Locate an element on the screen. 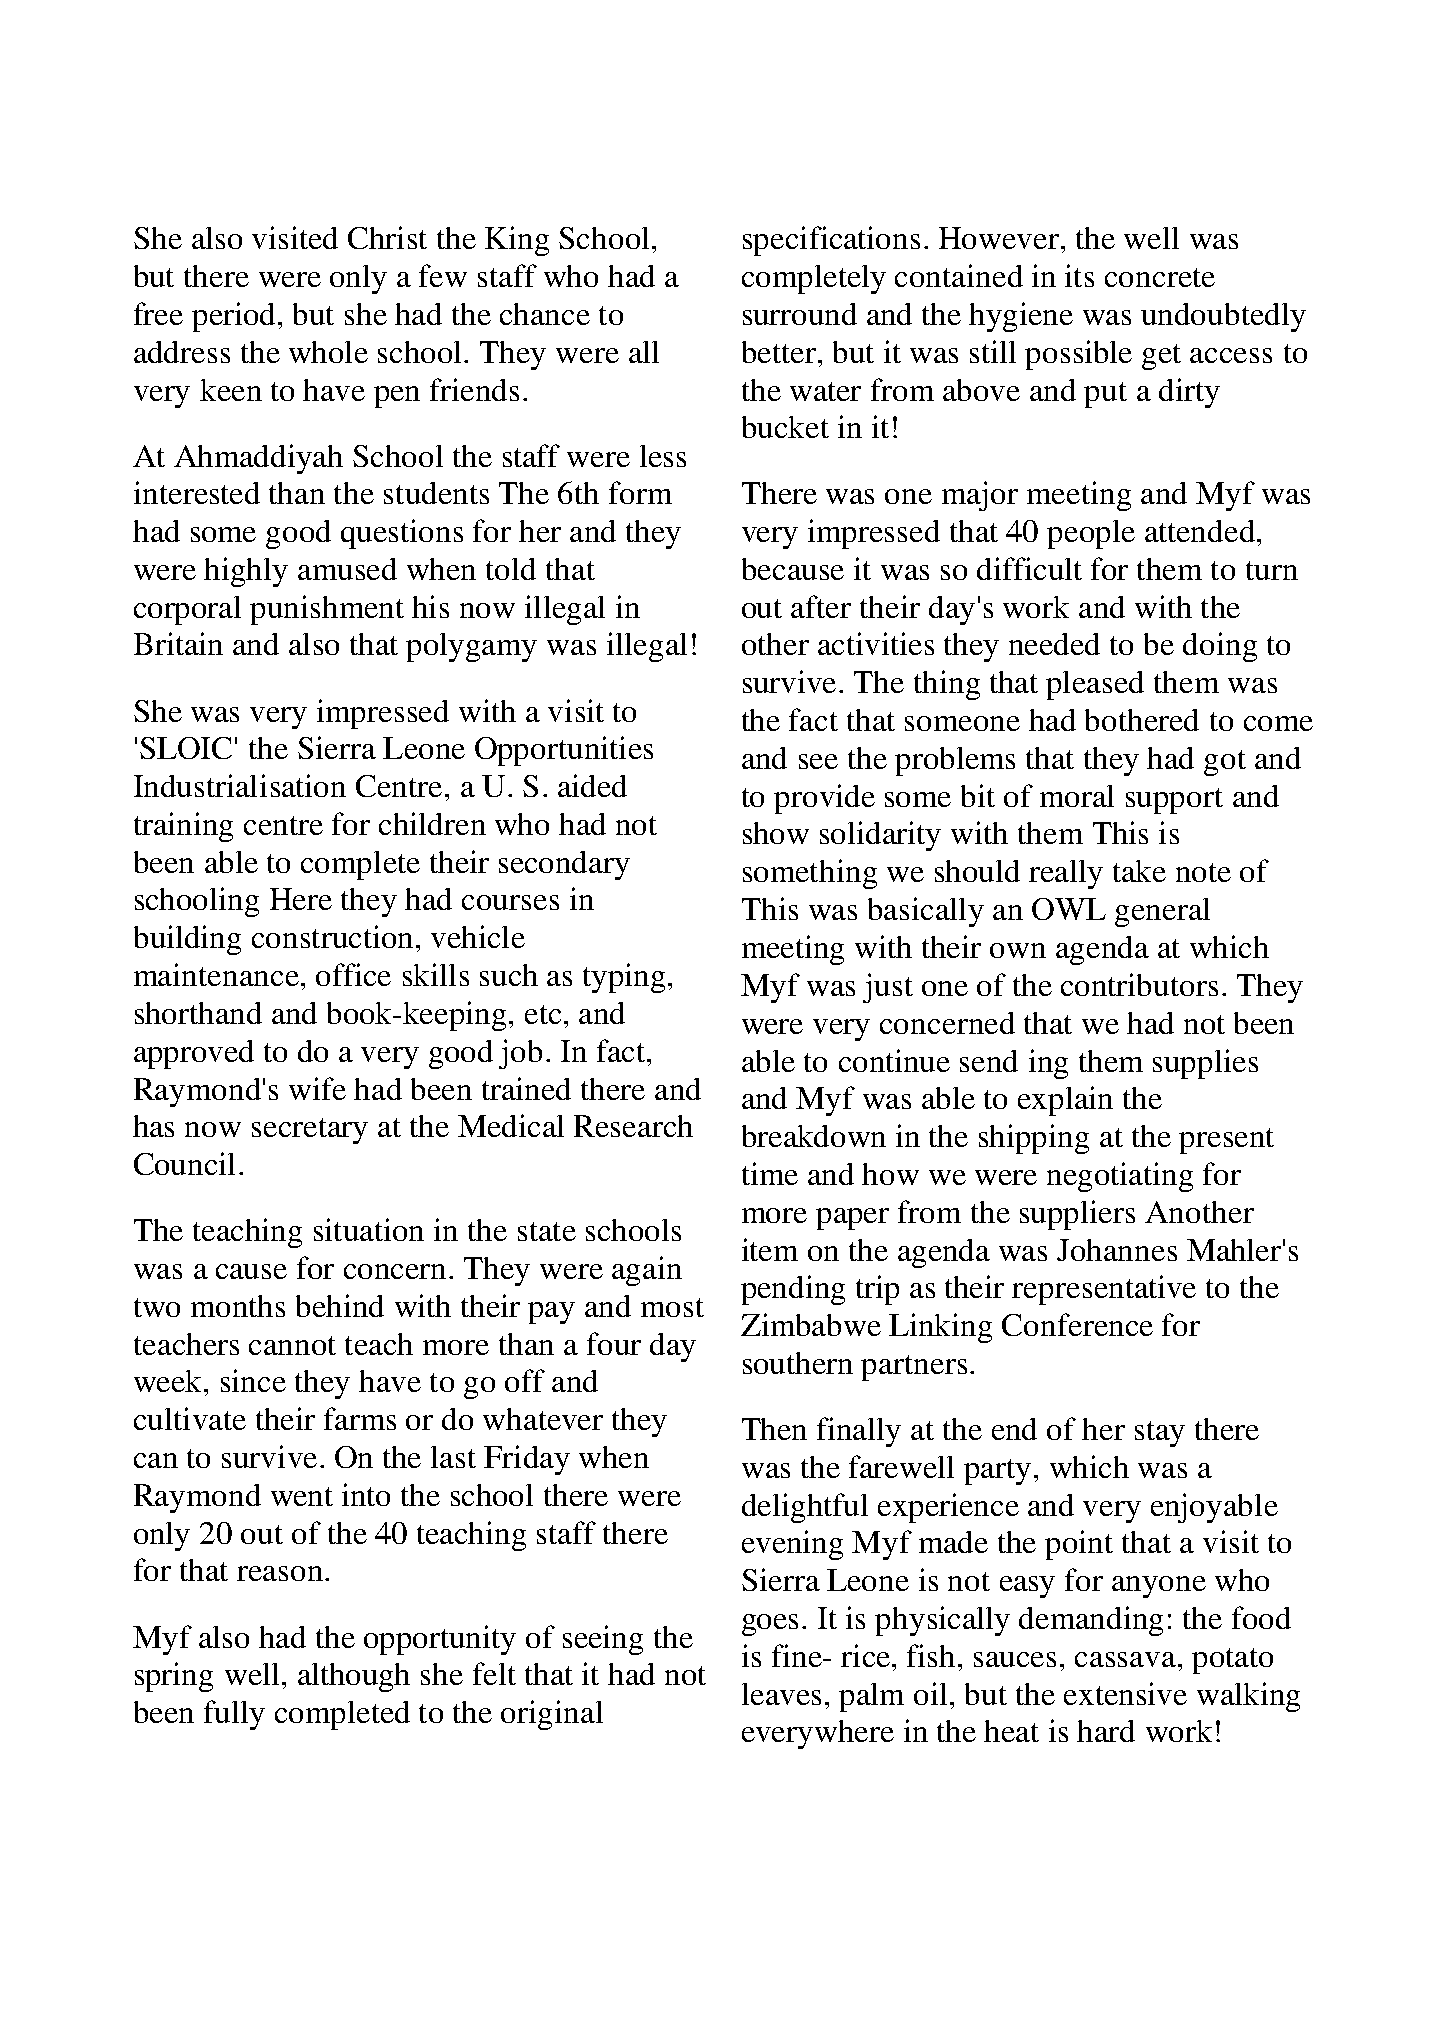 This screenshot has height=2032, width=1436. Industrialisation is located at coordinates (240, 785).
